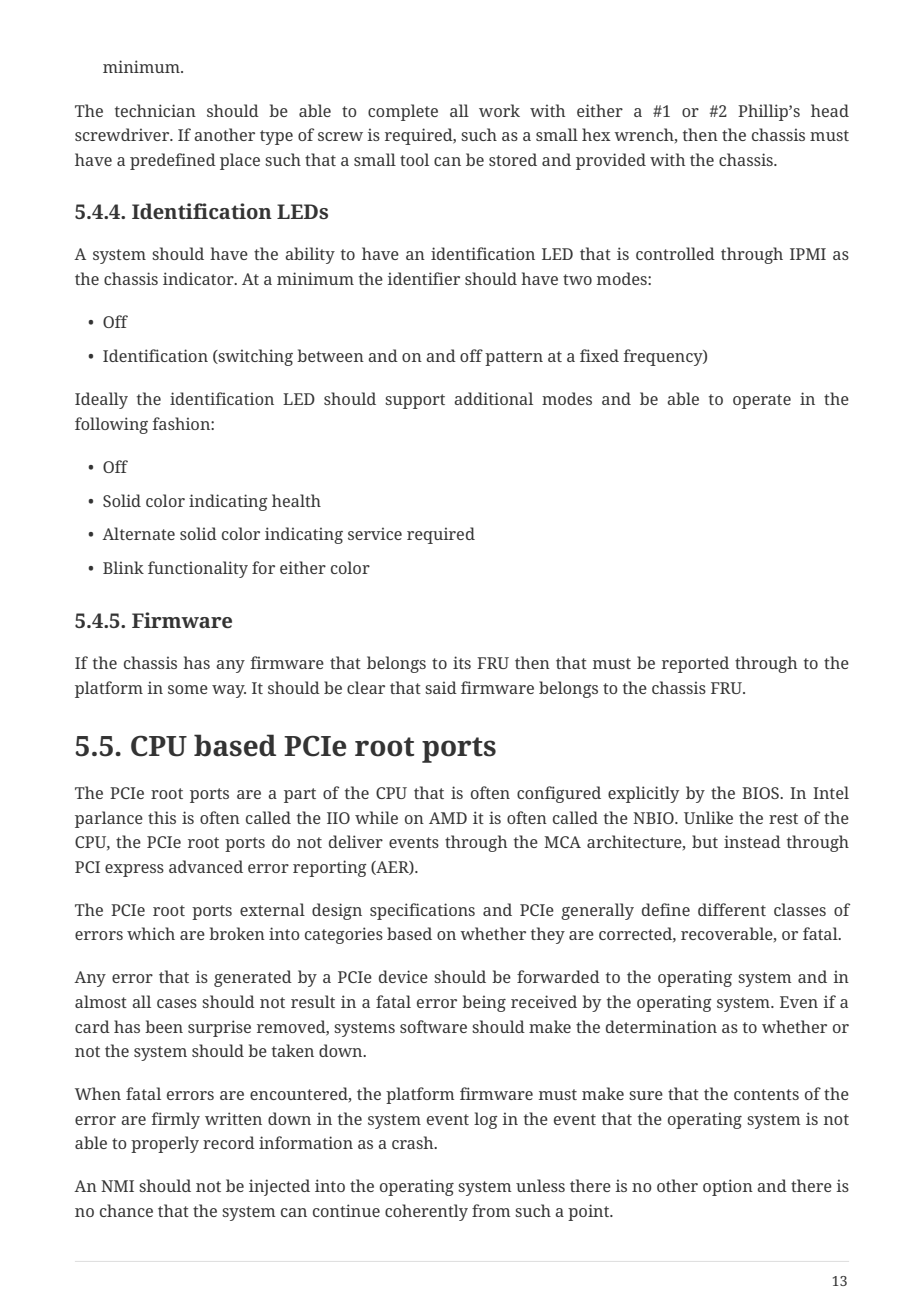 This image has width=924, height=1308. I want to click on operate, so click(762, 401).
